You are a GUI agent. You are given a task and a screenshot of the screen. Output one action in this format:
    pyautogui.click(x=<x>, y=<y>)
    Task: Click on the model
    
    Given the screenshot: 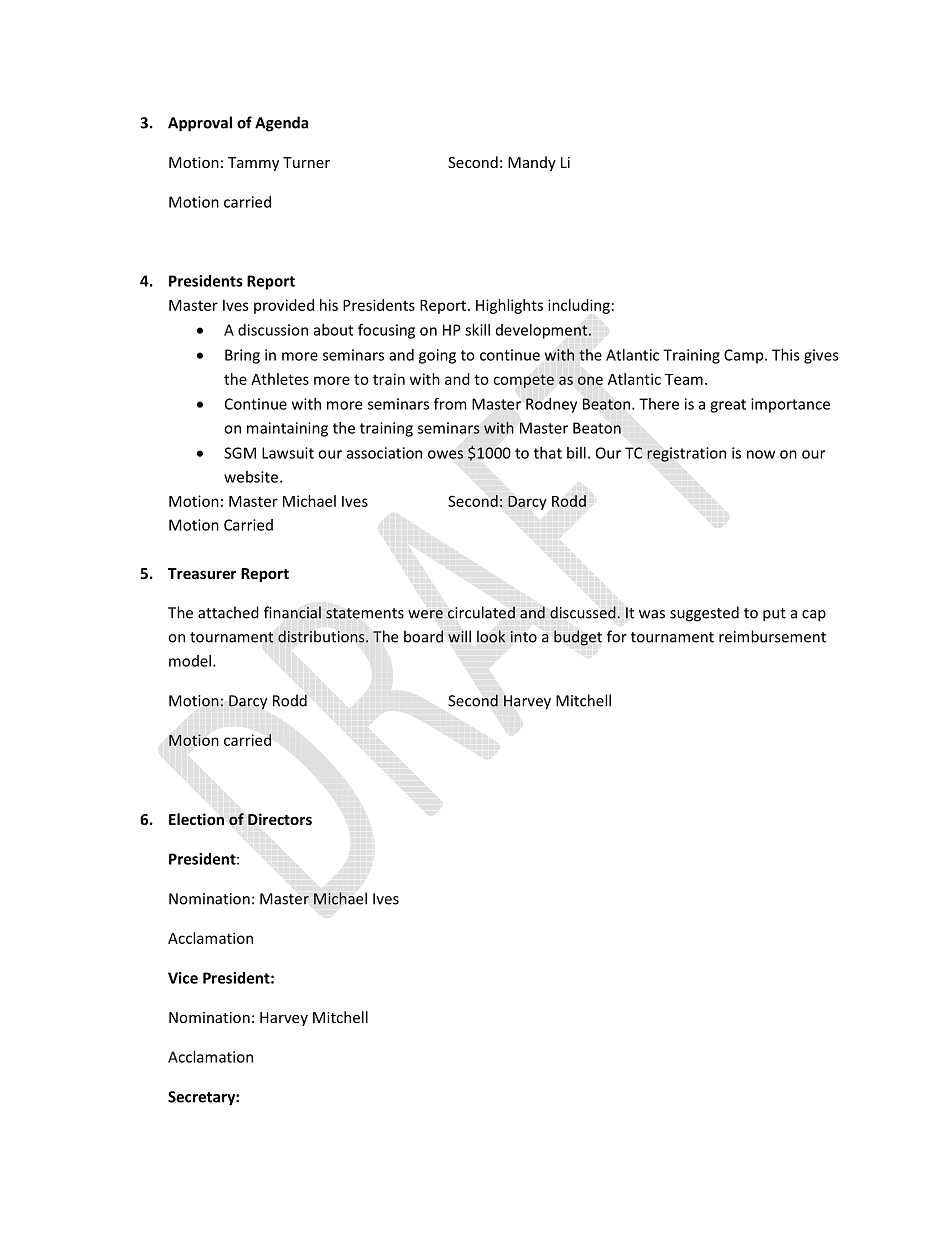 What is the action you would take?
    pyautogui.click(x=190, y=661)
